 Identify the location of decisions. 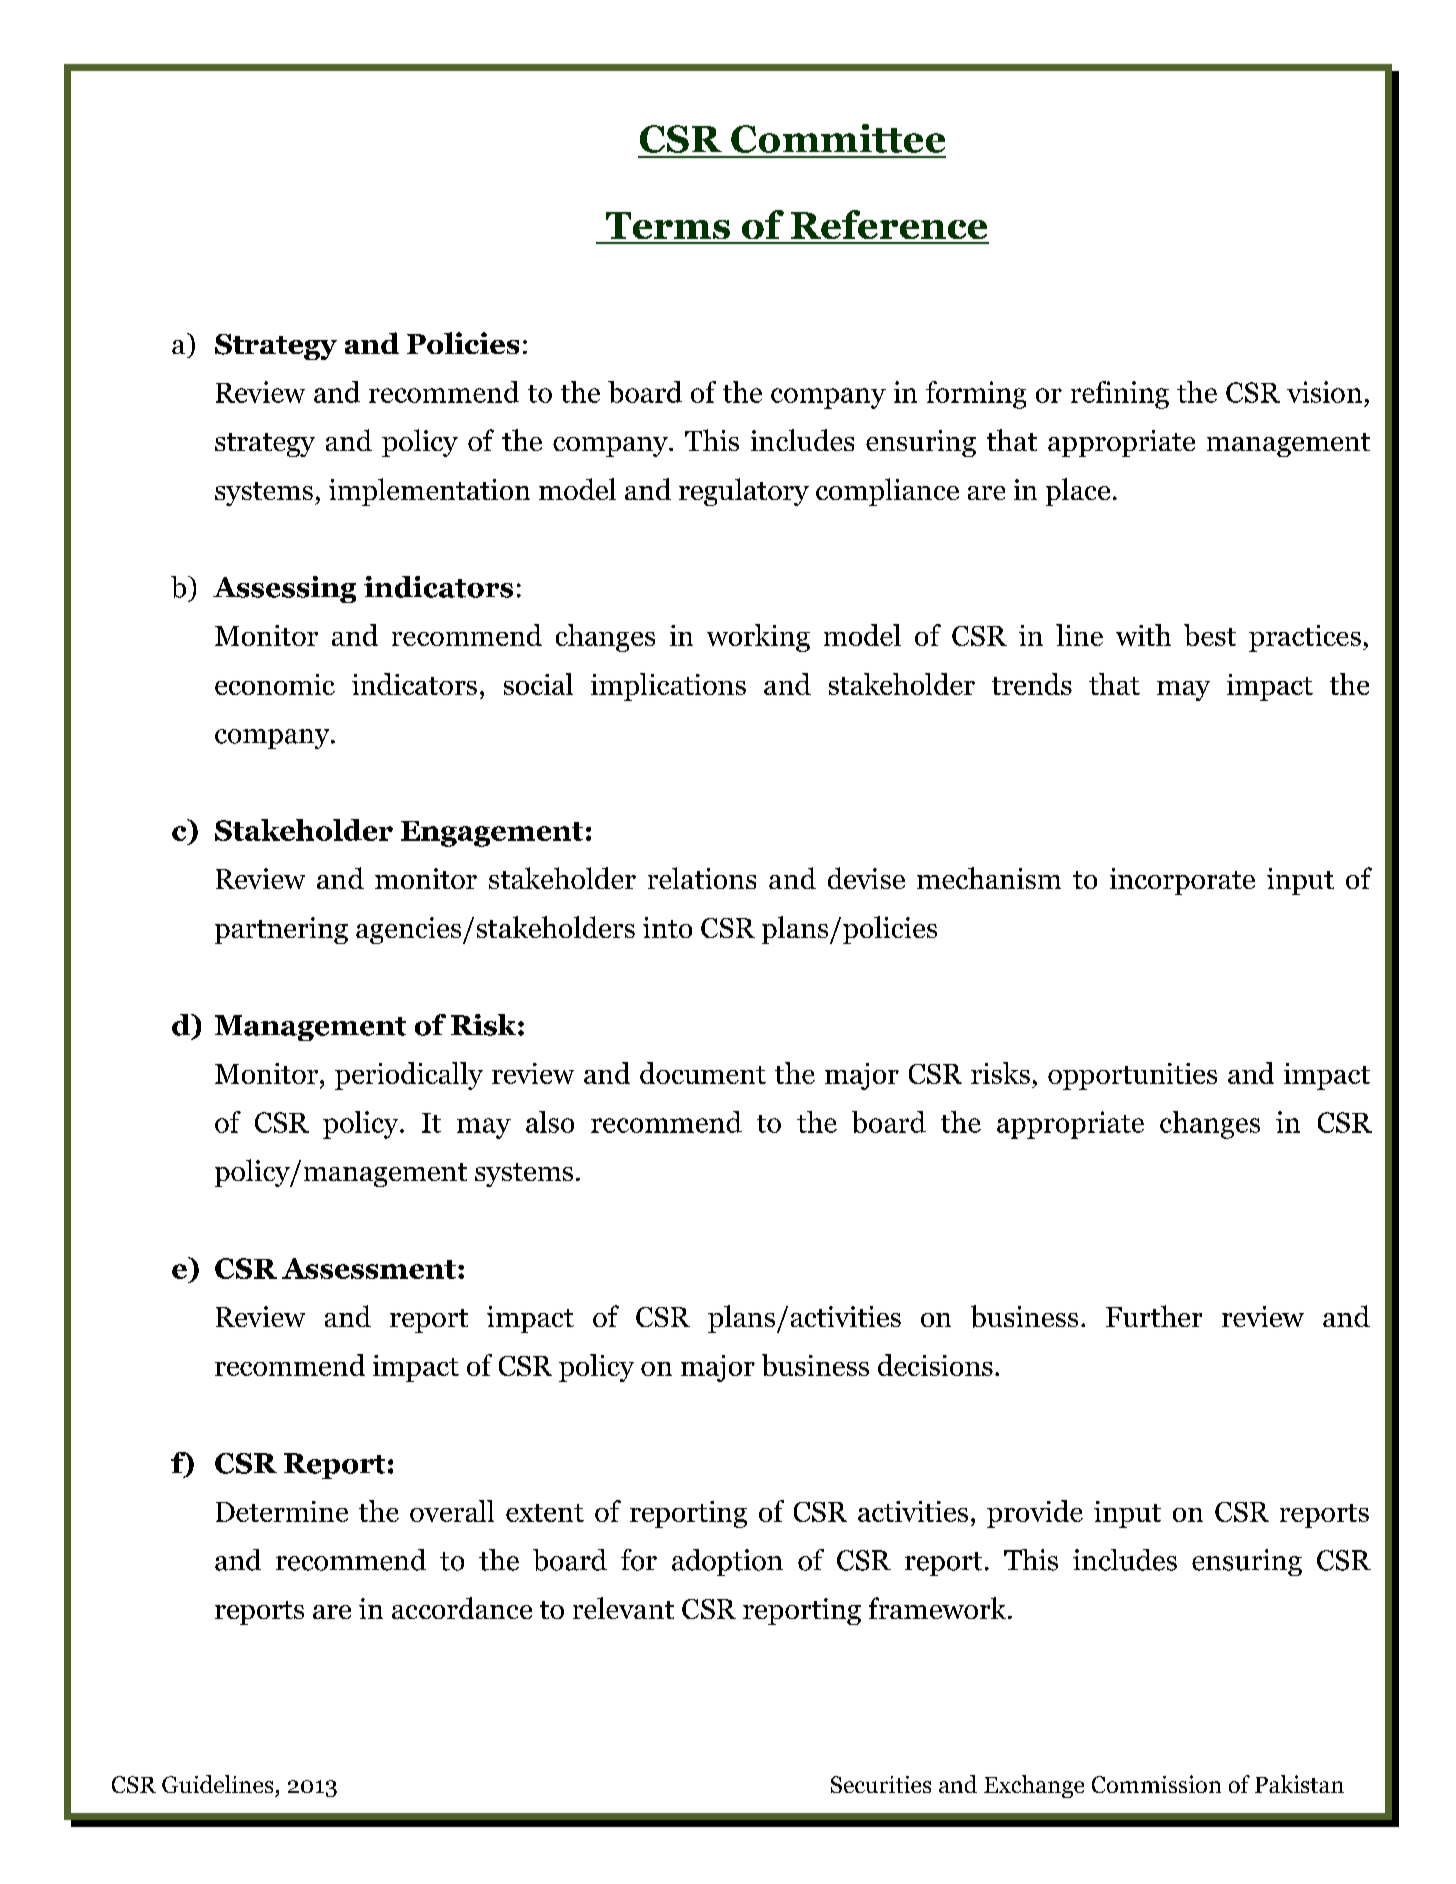
(935, 1365).
